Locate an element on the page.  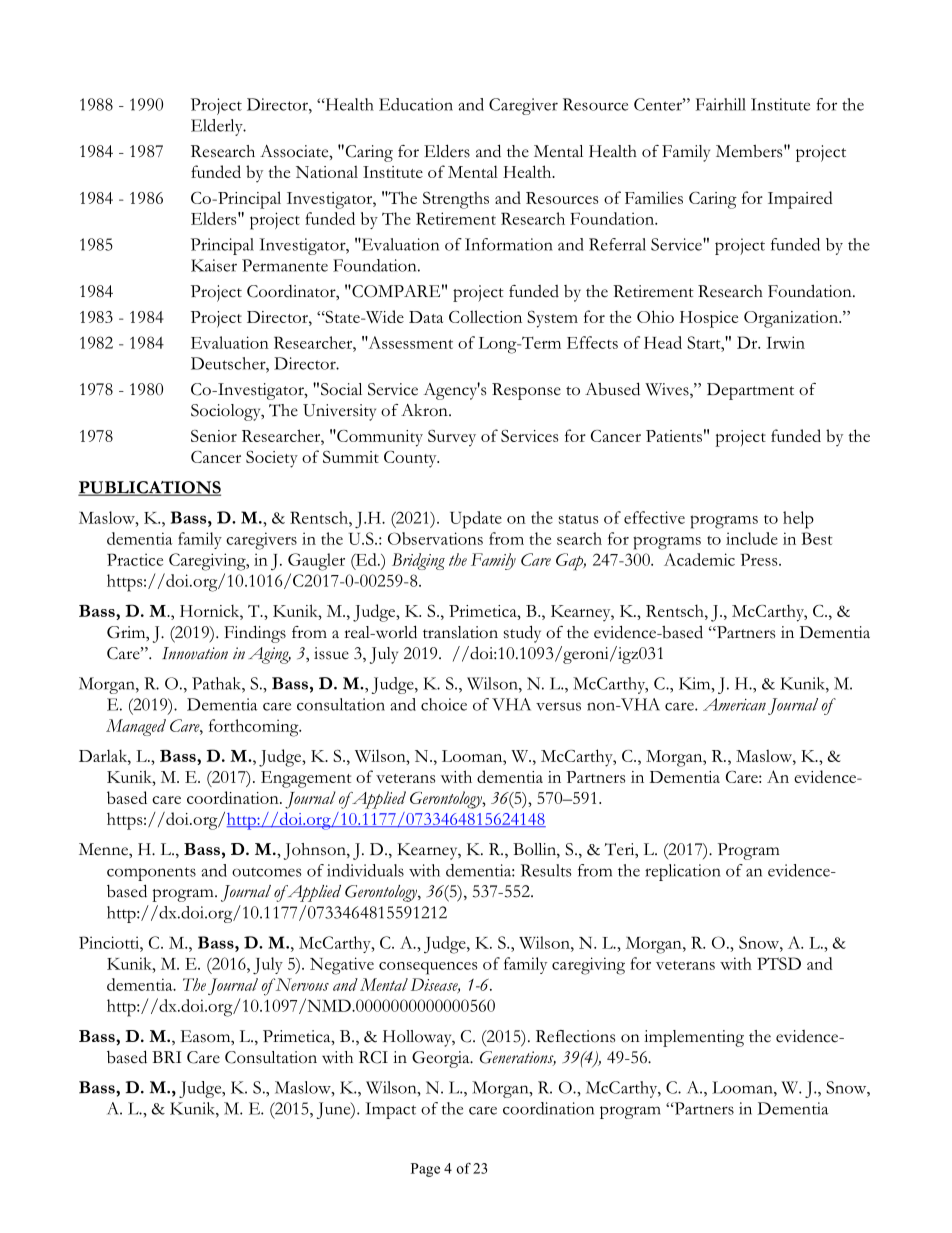
Education is located at coordinates (416, 104).
